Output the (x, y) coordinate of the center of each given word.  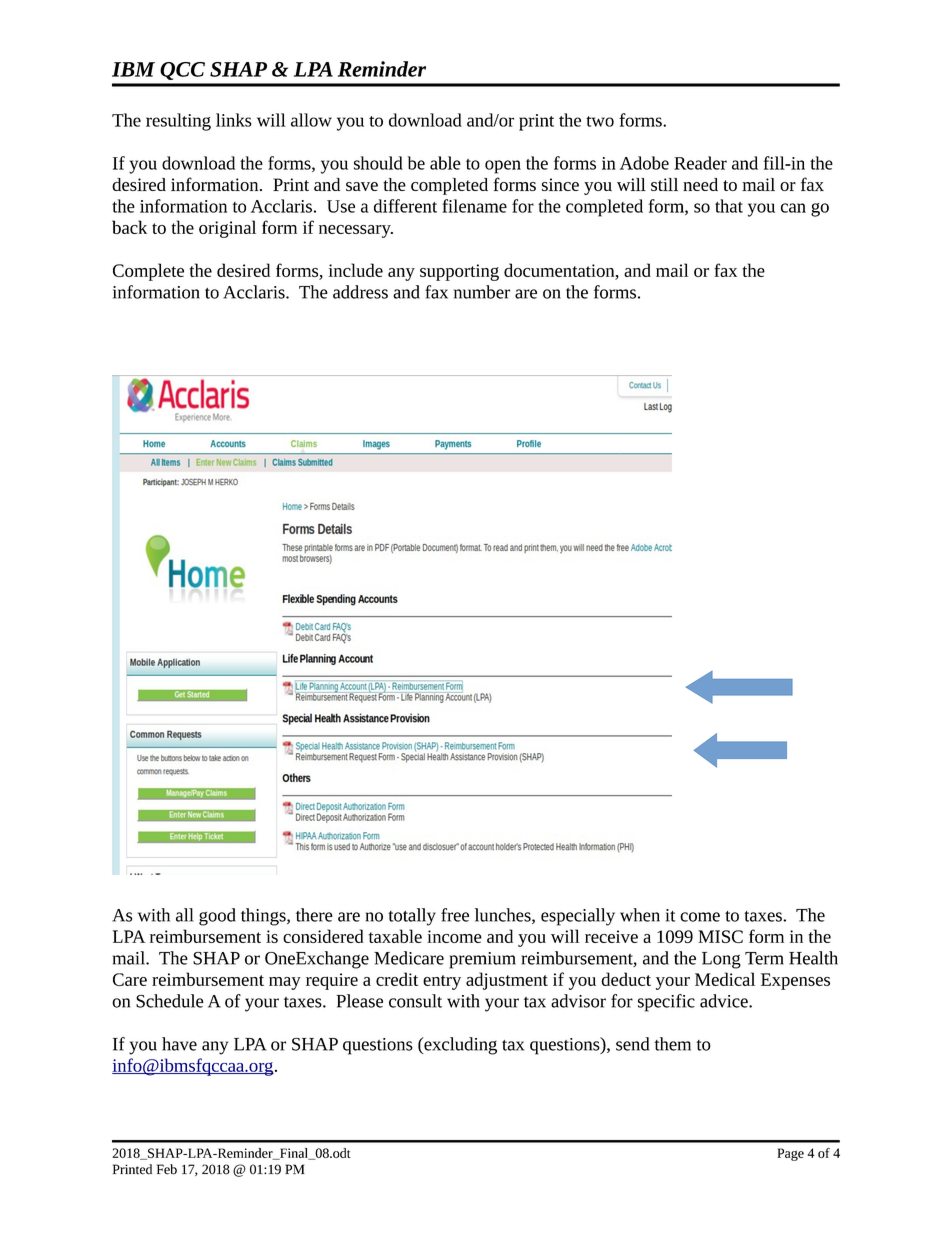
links (234, 120)
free (455, 915)
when (640, 915)
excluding (459, 1046)
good (217, 917)
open (503, 167)
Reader (700, 163)
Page (790, 1154)
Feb (167, 1169)
